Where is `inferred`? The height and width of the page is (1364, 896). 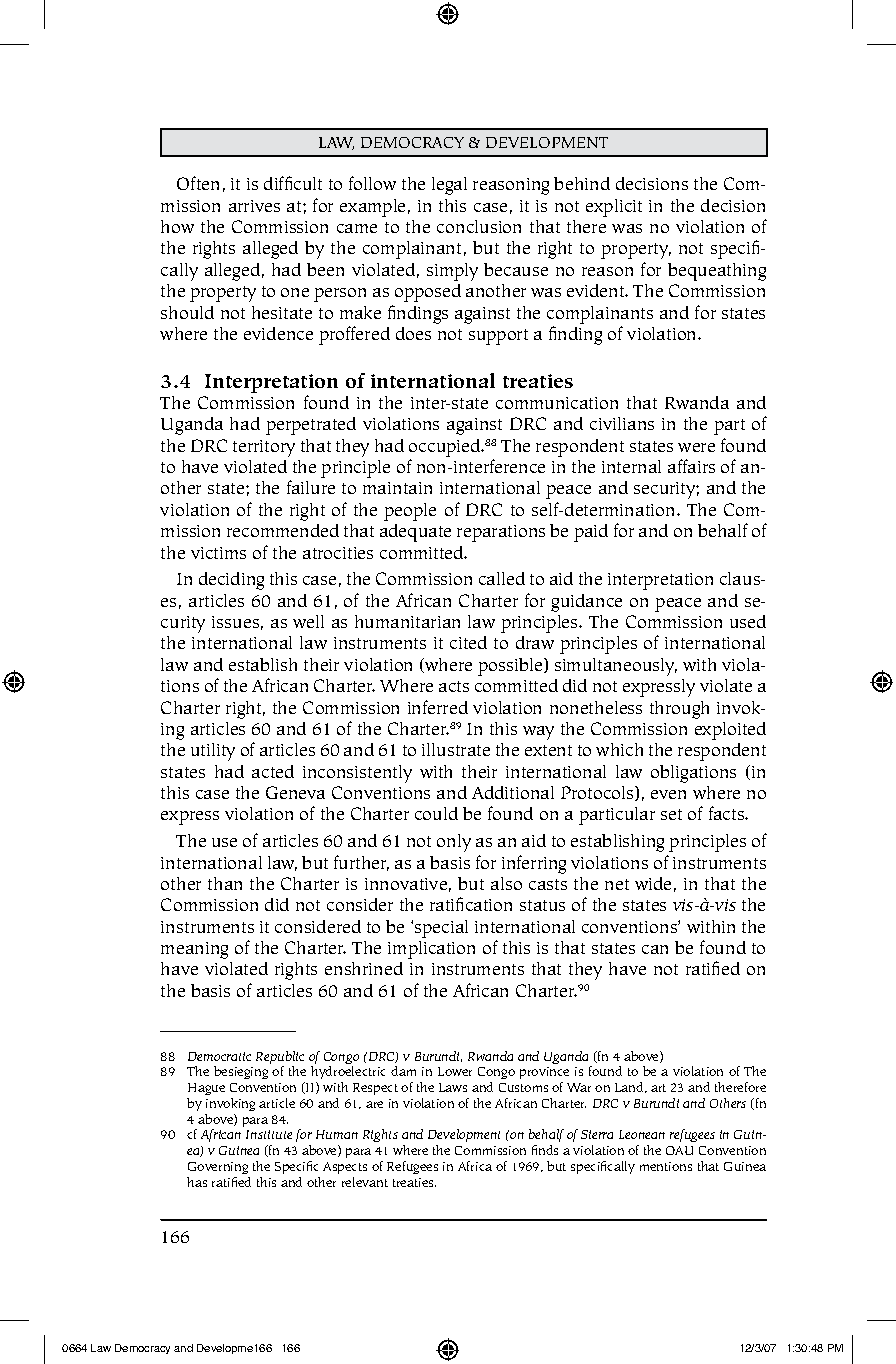 inferred is located at coordinates (438, 707).
